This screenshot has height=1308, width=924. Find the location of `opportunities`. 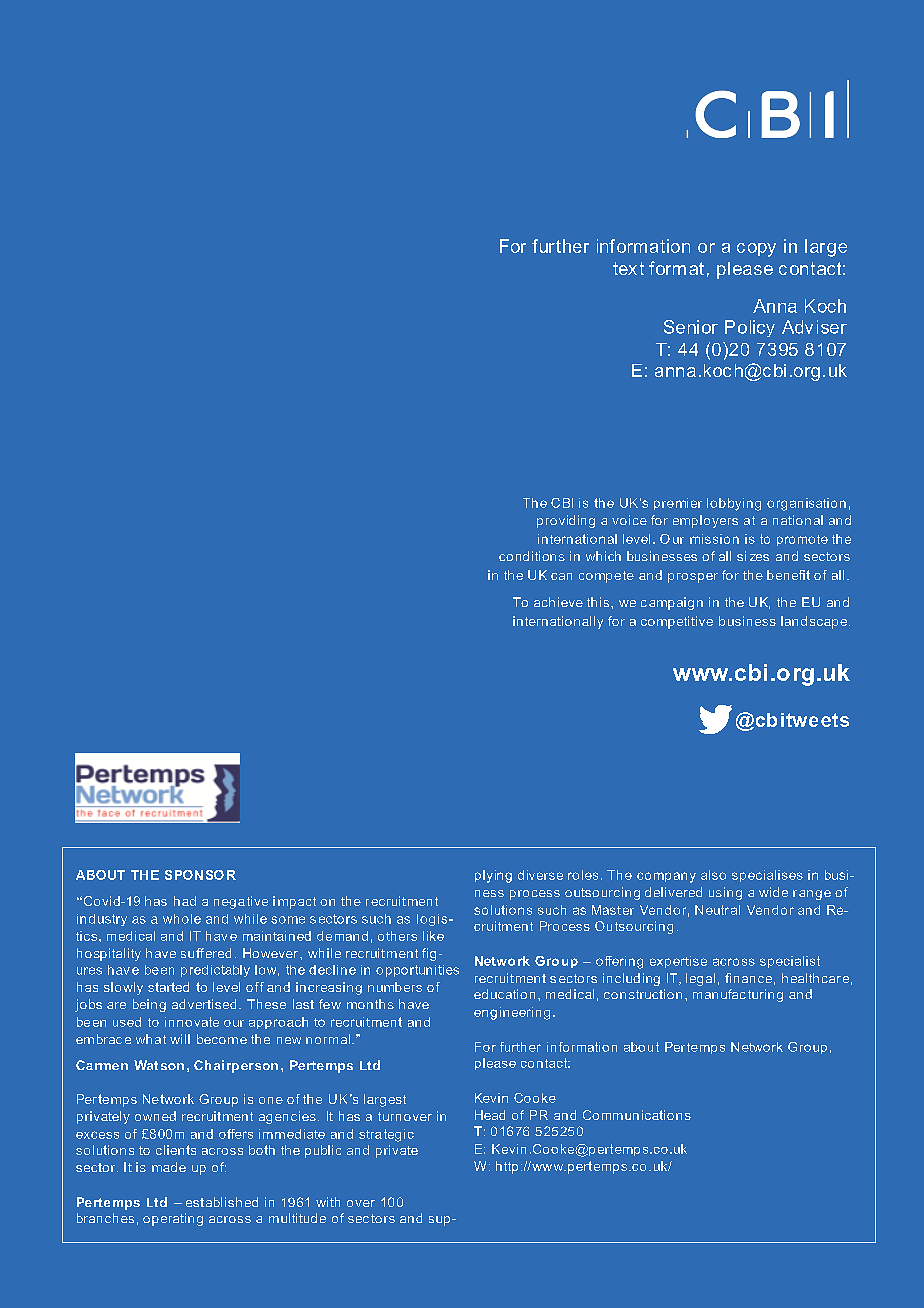

opportunities is located at coordinates (417, 971).
